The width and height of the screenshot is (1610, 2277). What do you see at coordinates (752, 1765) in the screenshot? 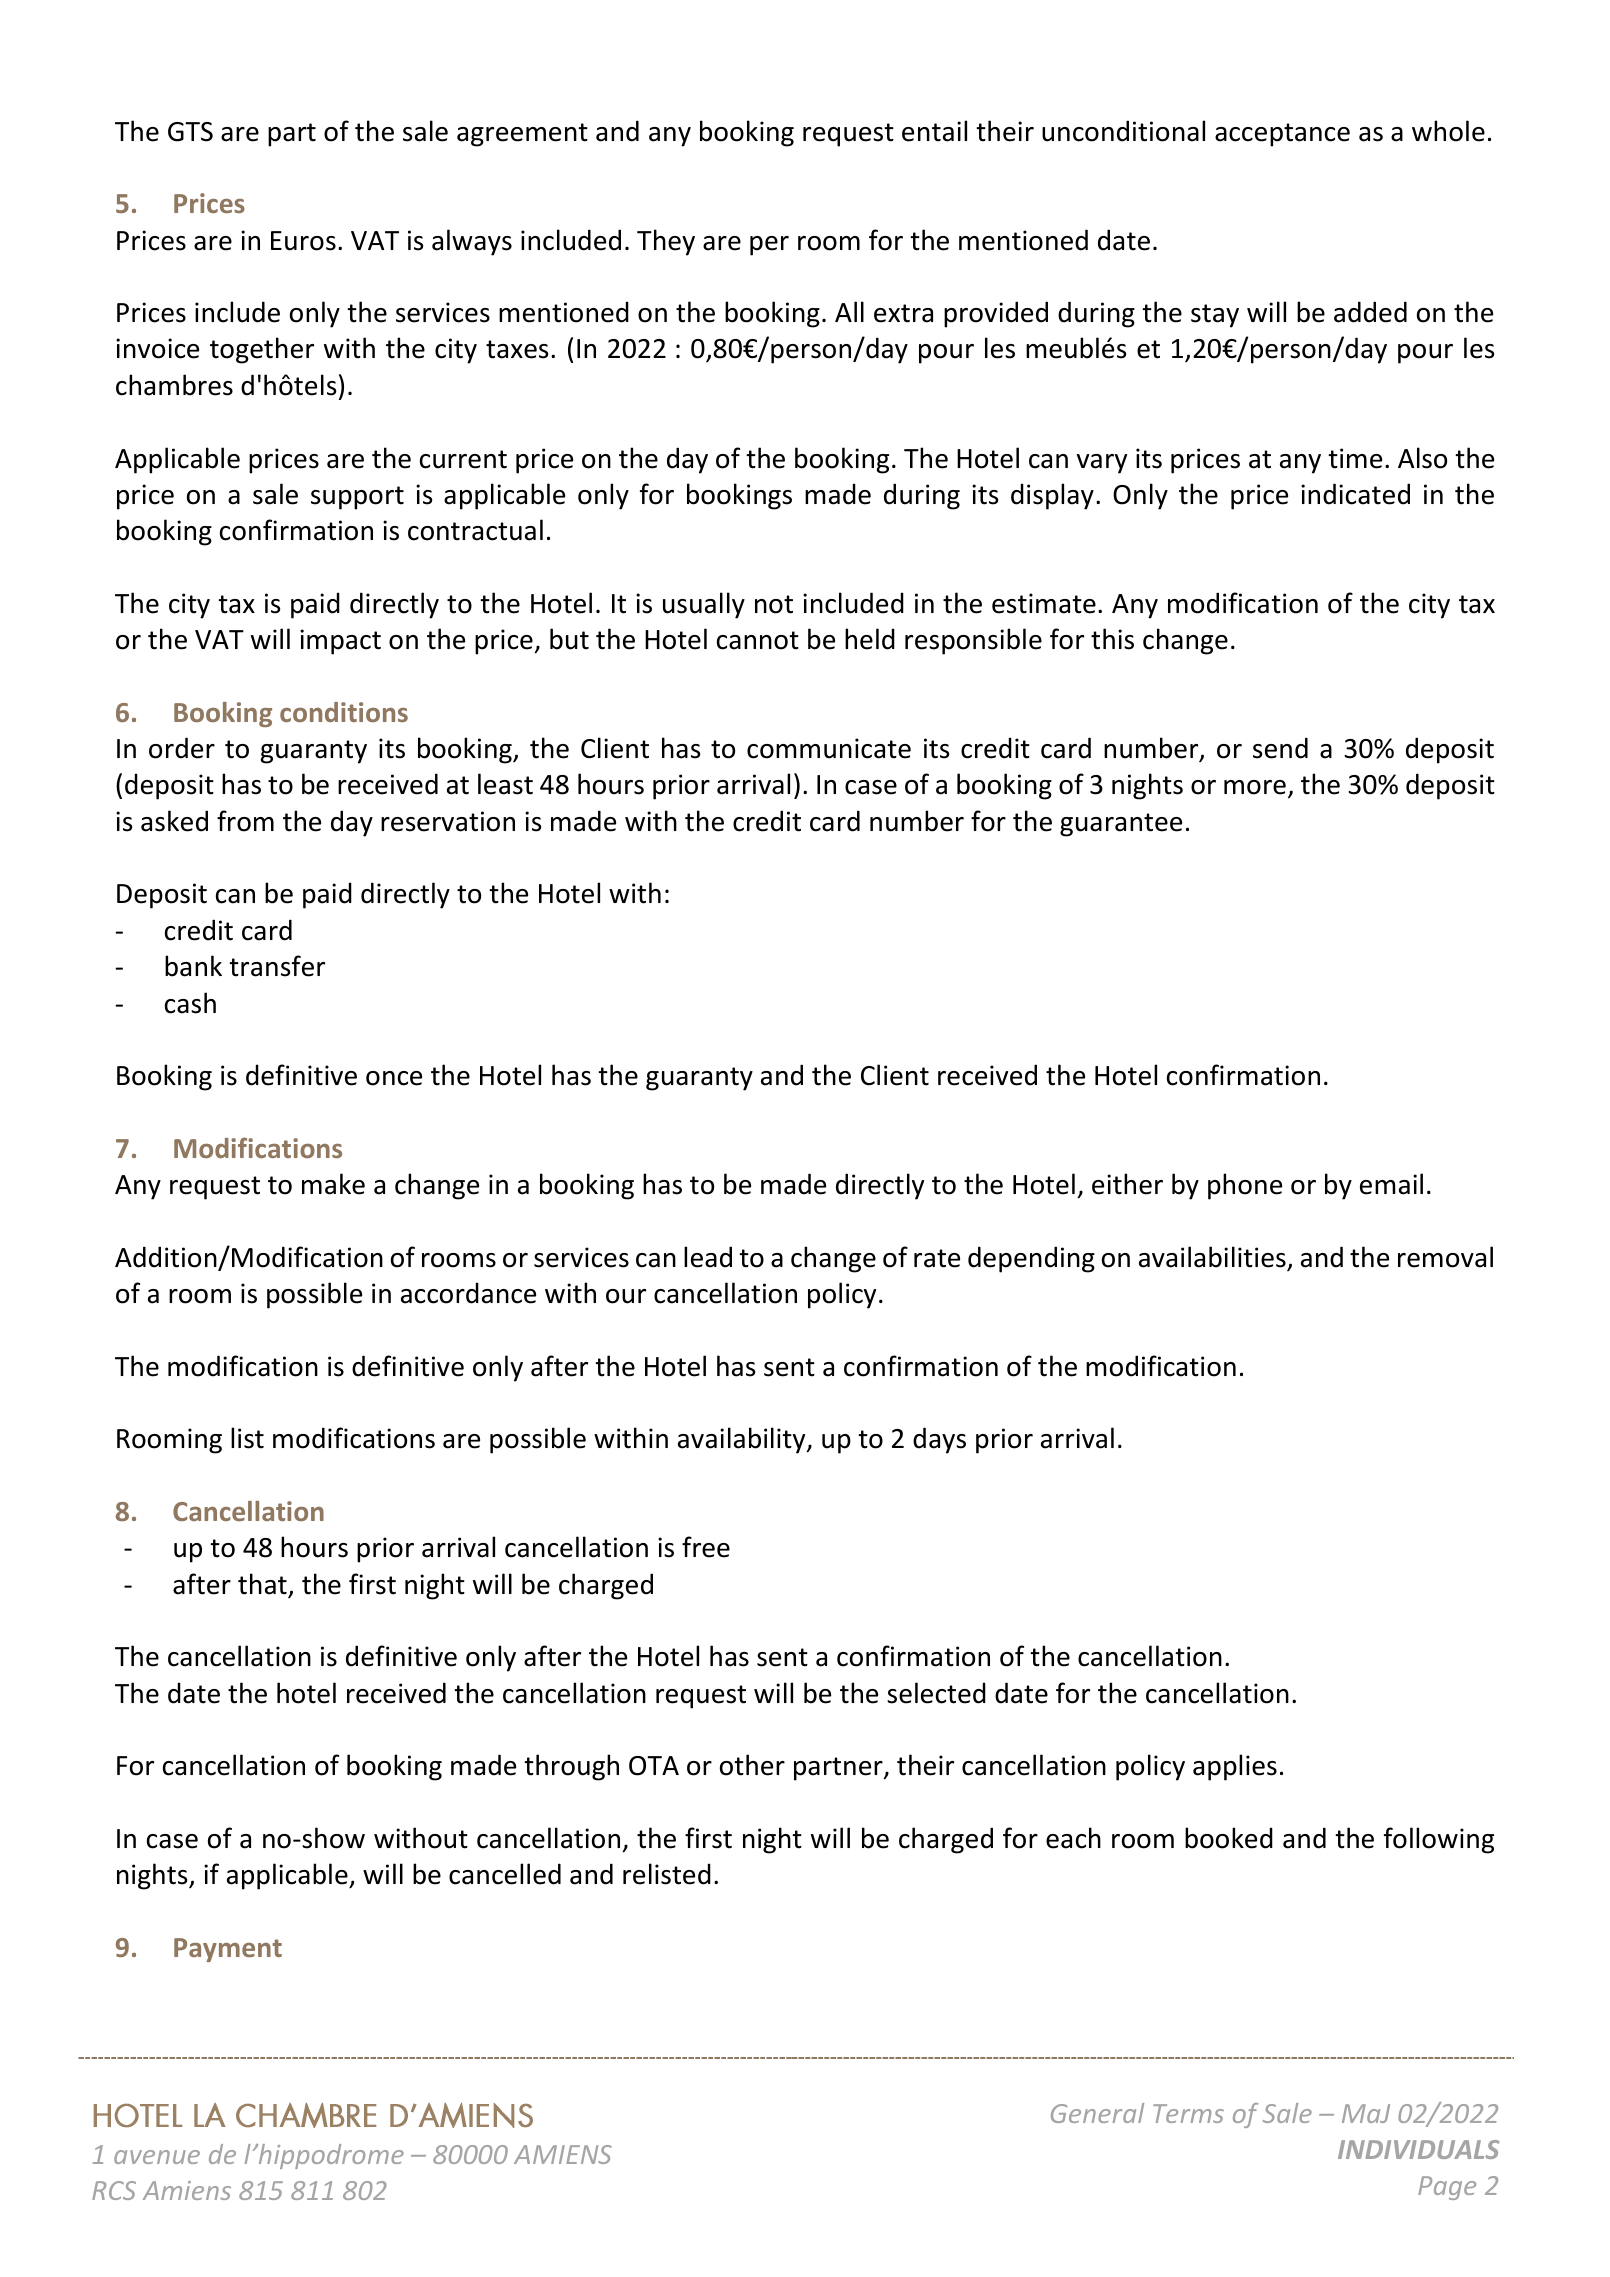
I see `other` at bounding box center [752, 1765].
